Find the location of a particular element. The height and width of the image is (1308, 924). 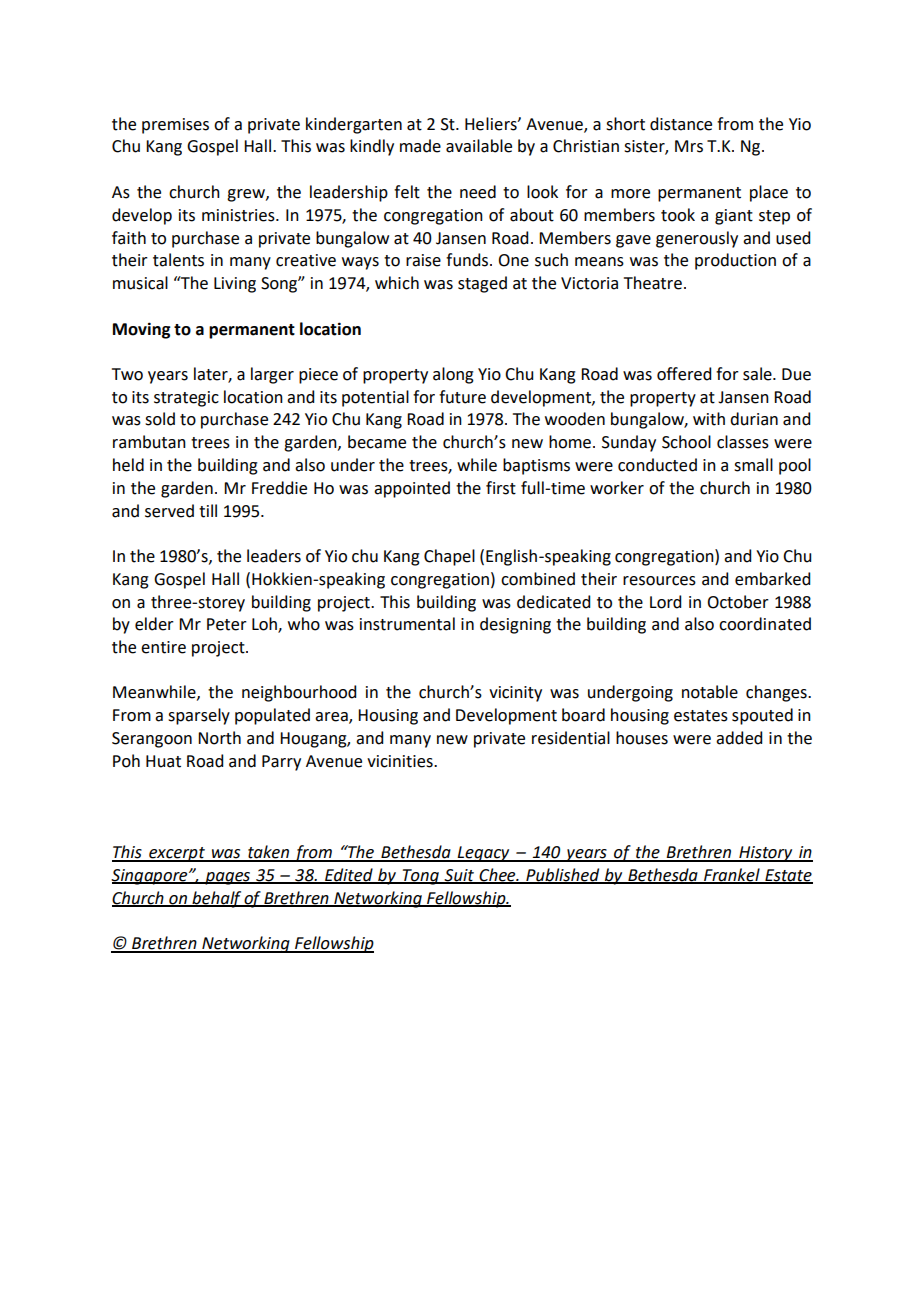

Mrs is located at coordinates (689, 146).
